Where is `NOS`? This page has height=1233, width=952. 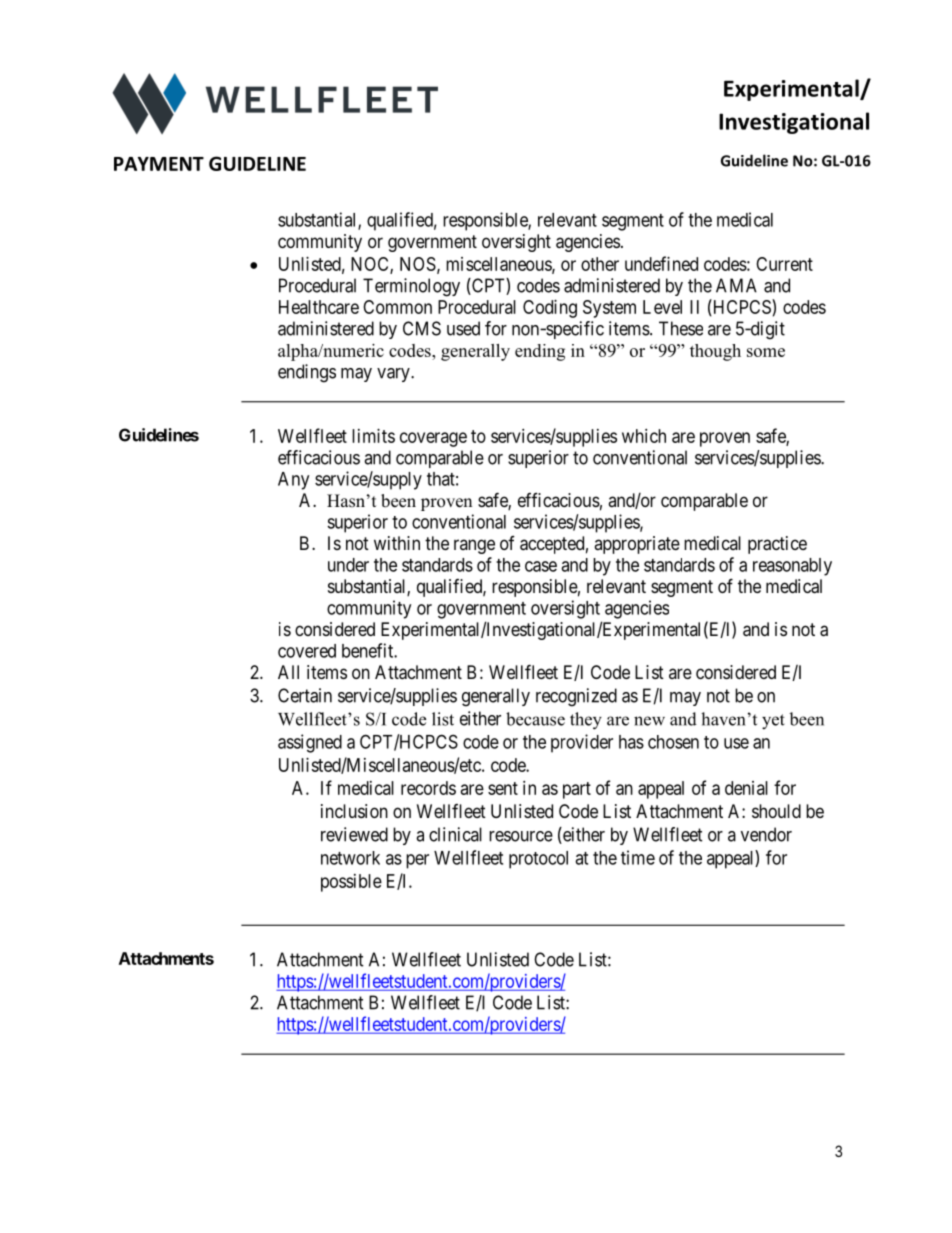
NOS is located at coordinates (418, 264).
